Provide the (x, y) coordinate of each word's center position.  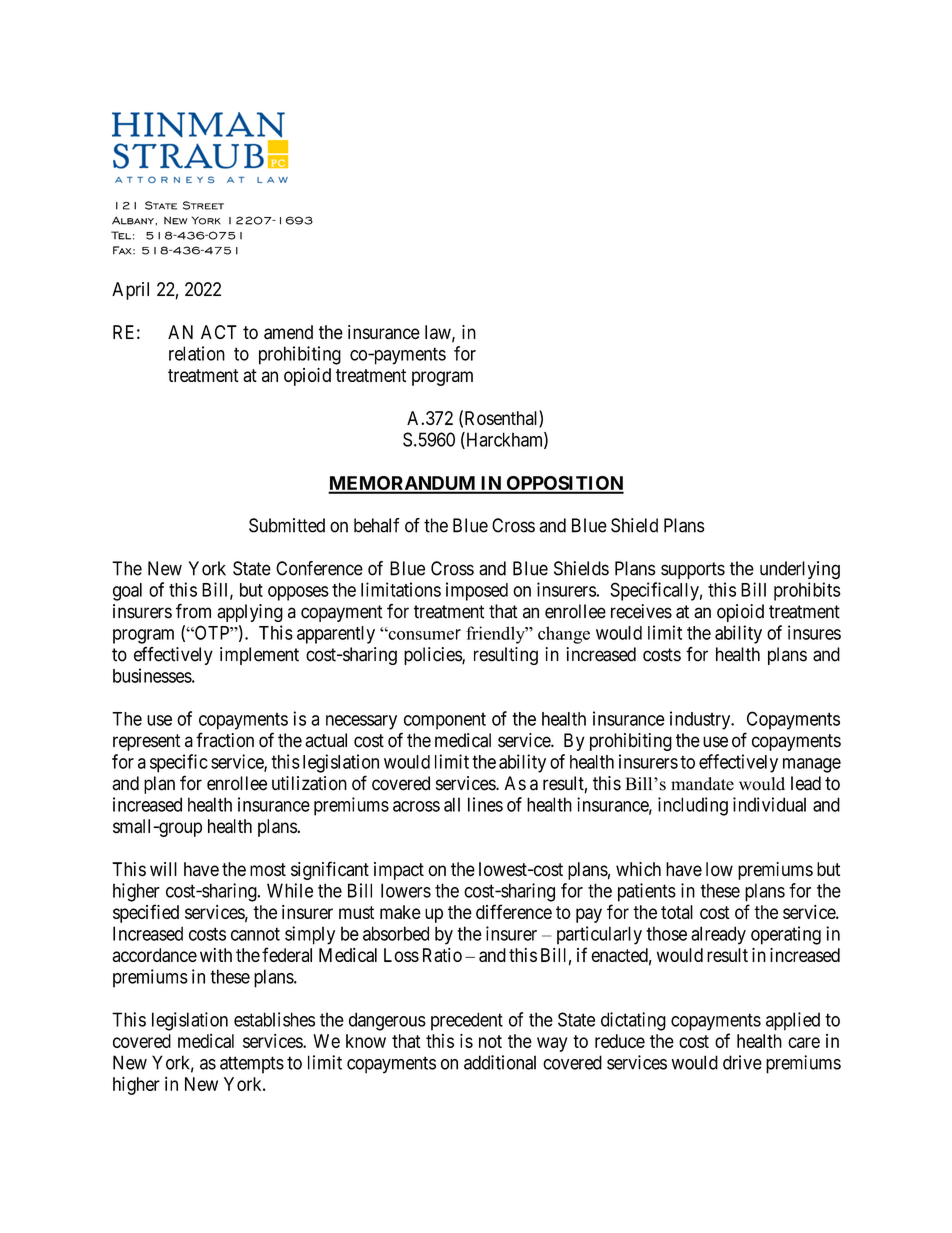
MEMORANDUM (403, 484)
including (693, 806)
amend (288, 332)
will (163, 869)
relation (197, 353)
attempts (252, 1065)
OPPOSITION (564, 484)
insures (814, 632)
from (193, 611)
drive (742, 1062)
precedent (467, 1021)
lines (485, 804)
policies (433, 656)
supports (693, 570)
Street (203, 205)
